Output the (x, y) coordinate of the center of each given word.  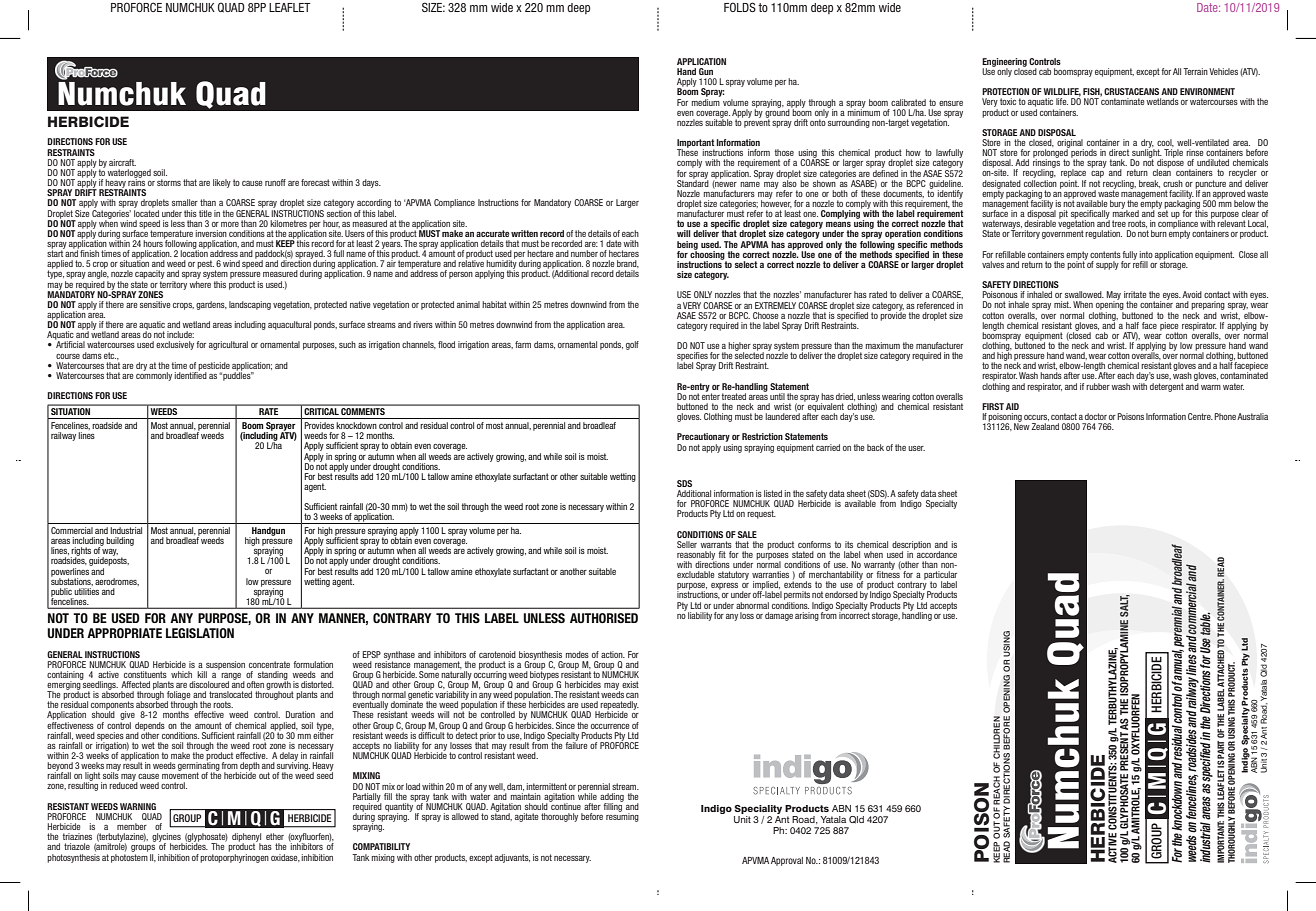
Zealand (1045, 426)
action (613, 654)
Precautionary (703, 439)
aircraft (122, 162)
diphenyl (246, 838)
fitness (889, 573)
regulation (1103, 234)
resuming (622, 816)
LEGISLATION (200, 633)
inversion (211, 233)
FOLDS (740, 7)
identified (190, 374)
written (524, 233)
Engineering (1004, 63)
